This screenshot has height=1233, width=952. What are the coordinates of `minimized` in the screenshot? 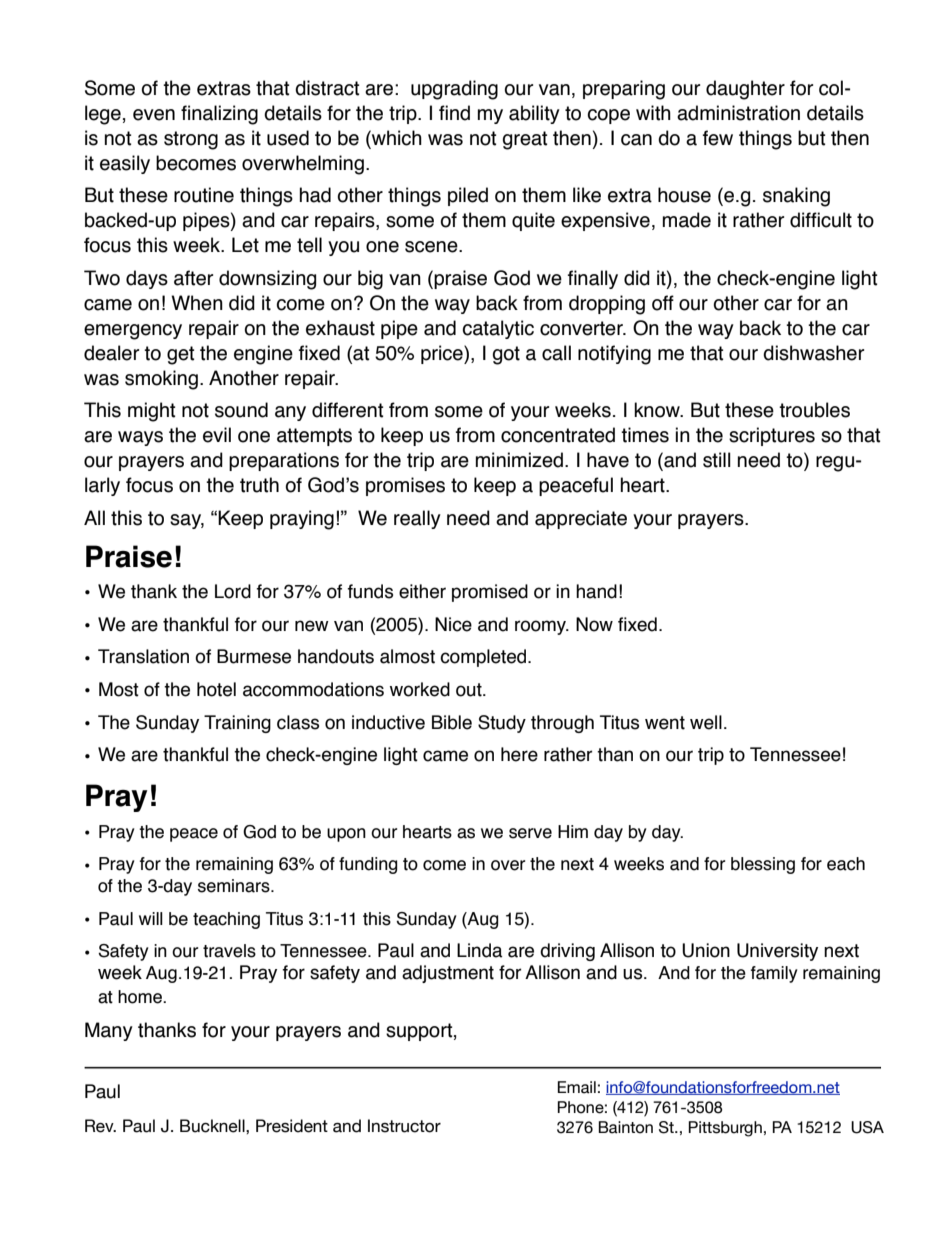 It's located at (519, 460).
